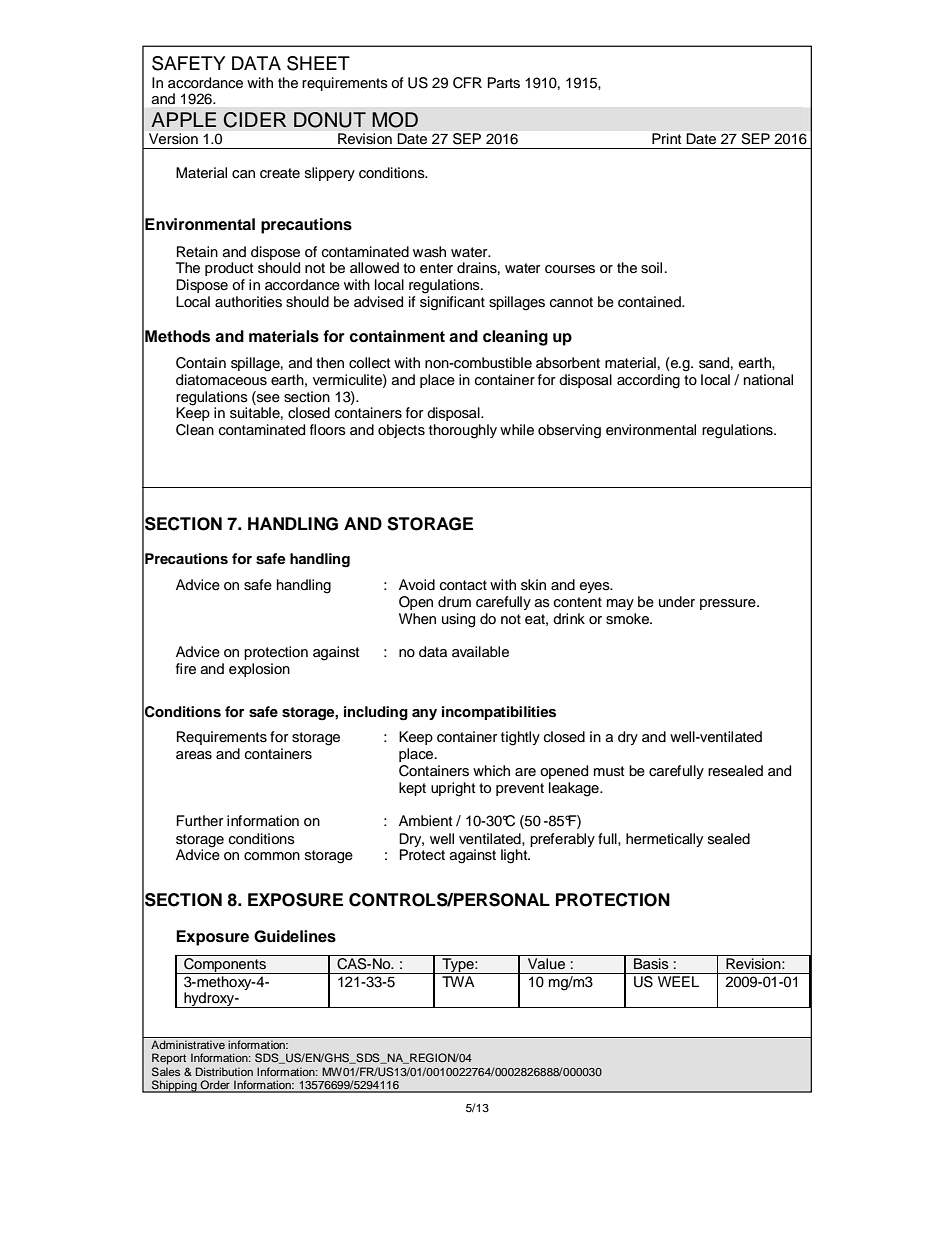 The width and height of the screenshot is (952, 1233). Describe the element at coordinates (546, 964) in the screenshot. I see `Value` at that location.
